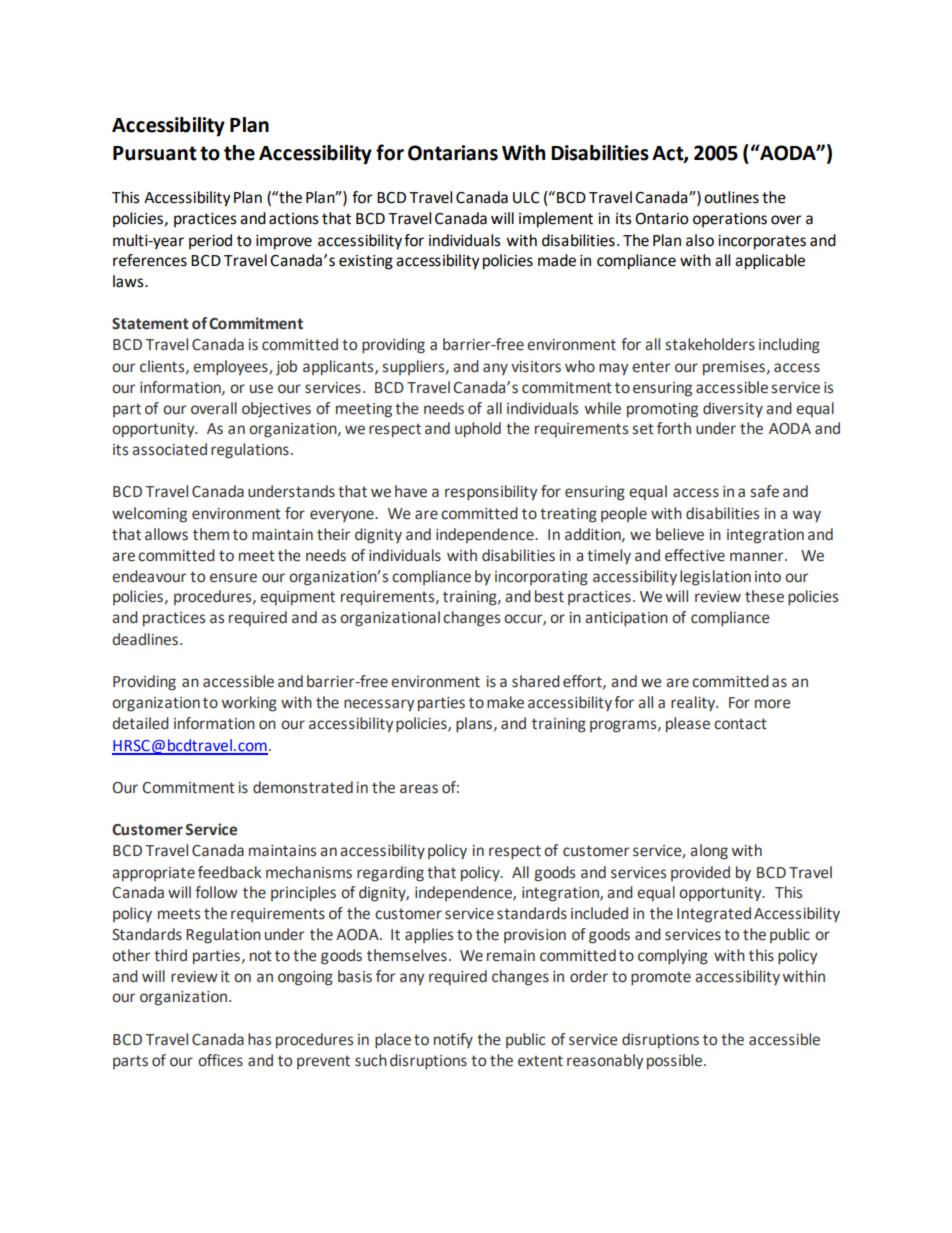 Image resolution: width=952 pixels, height=1233 pixels. What do you see at coordinates (453, 1040) in the image?
I see `notify` at bounding box center [453, 1040].
